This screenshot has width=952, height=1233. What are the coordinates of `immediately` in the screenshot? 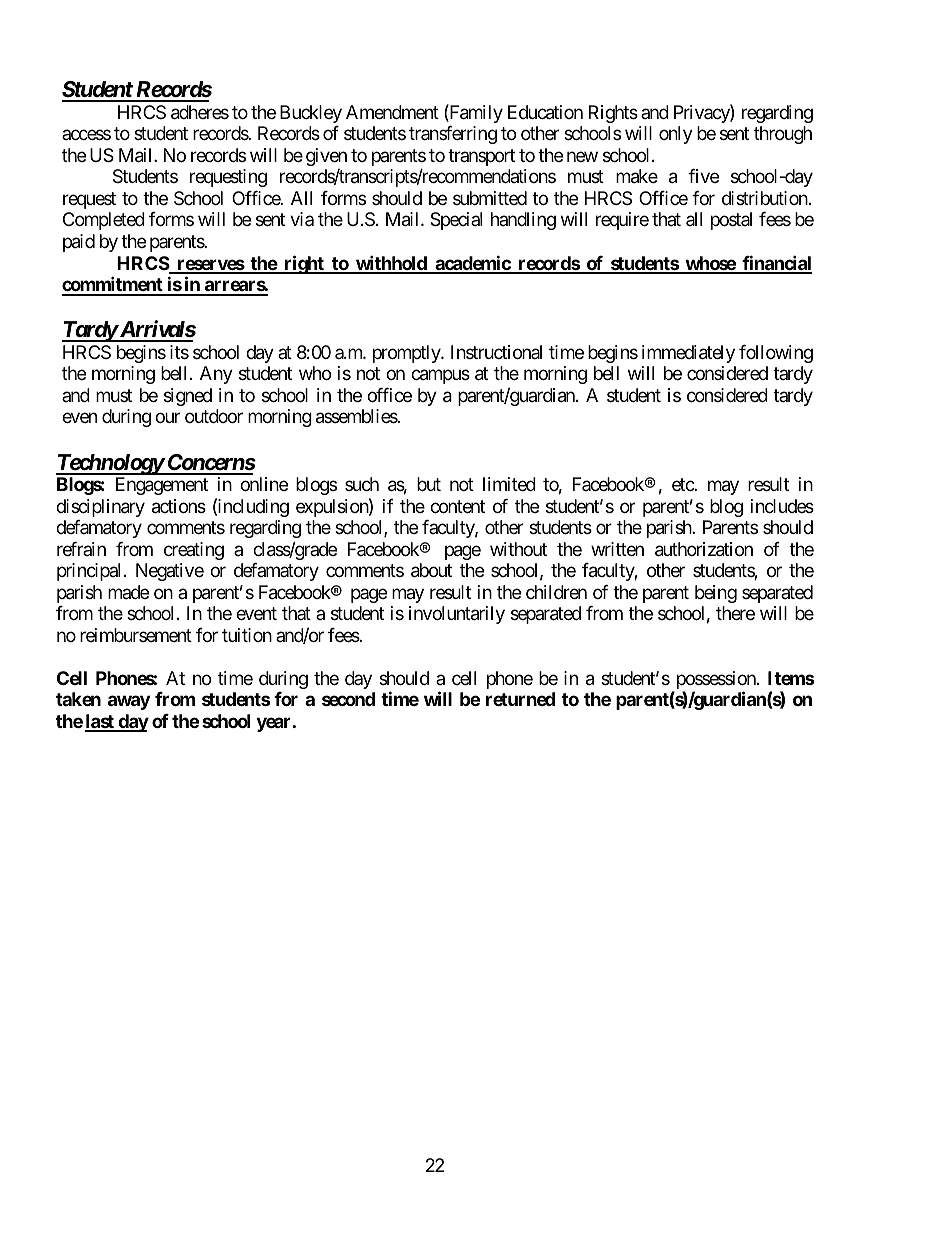 It's located at (688, 354).
